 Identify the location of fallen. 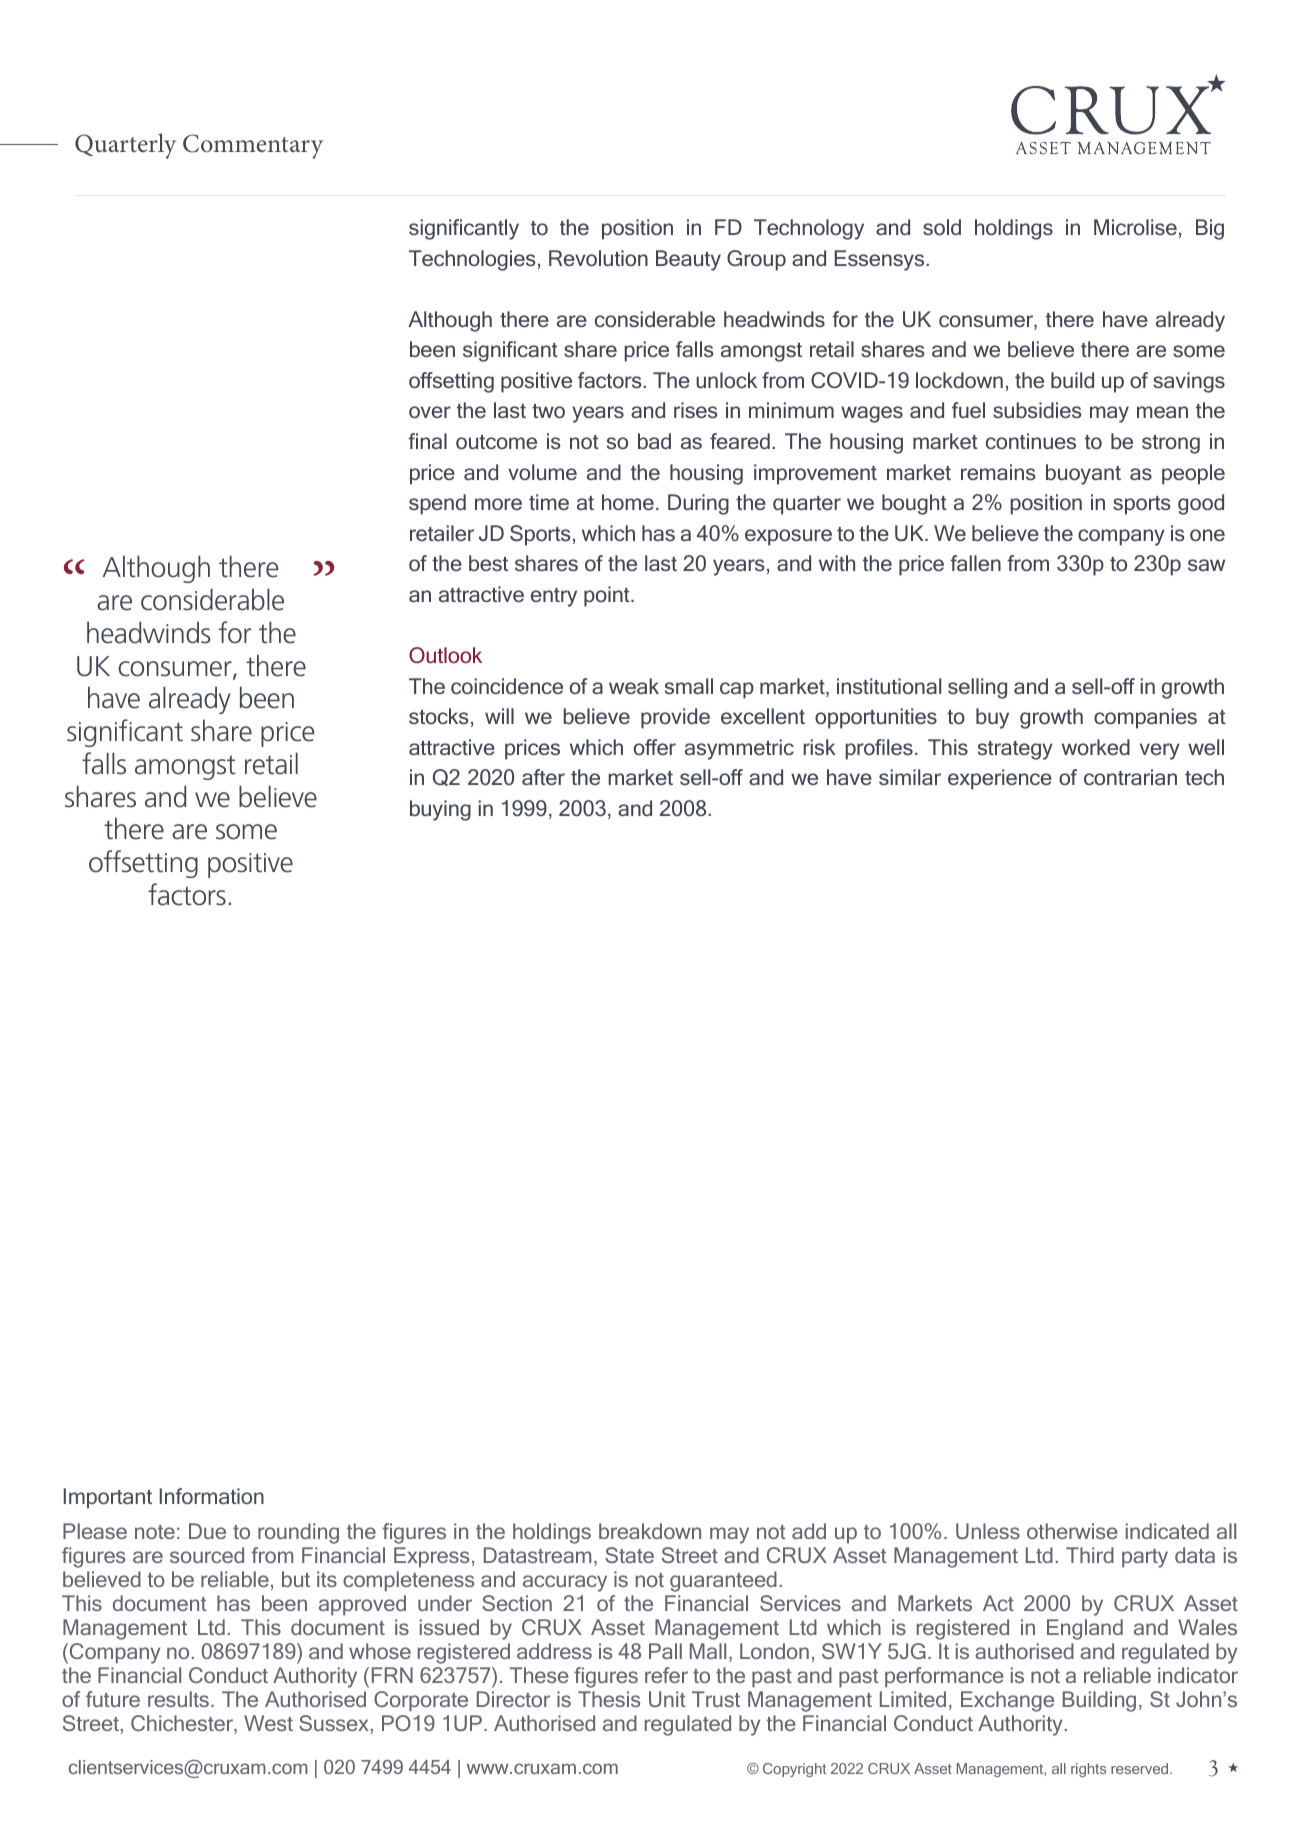
(975, 563).
